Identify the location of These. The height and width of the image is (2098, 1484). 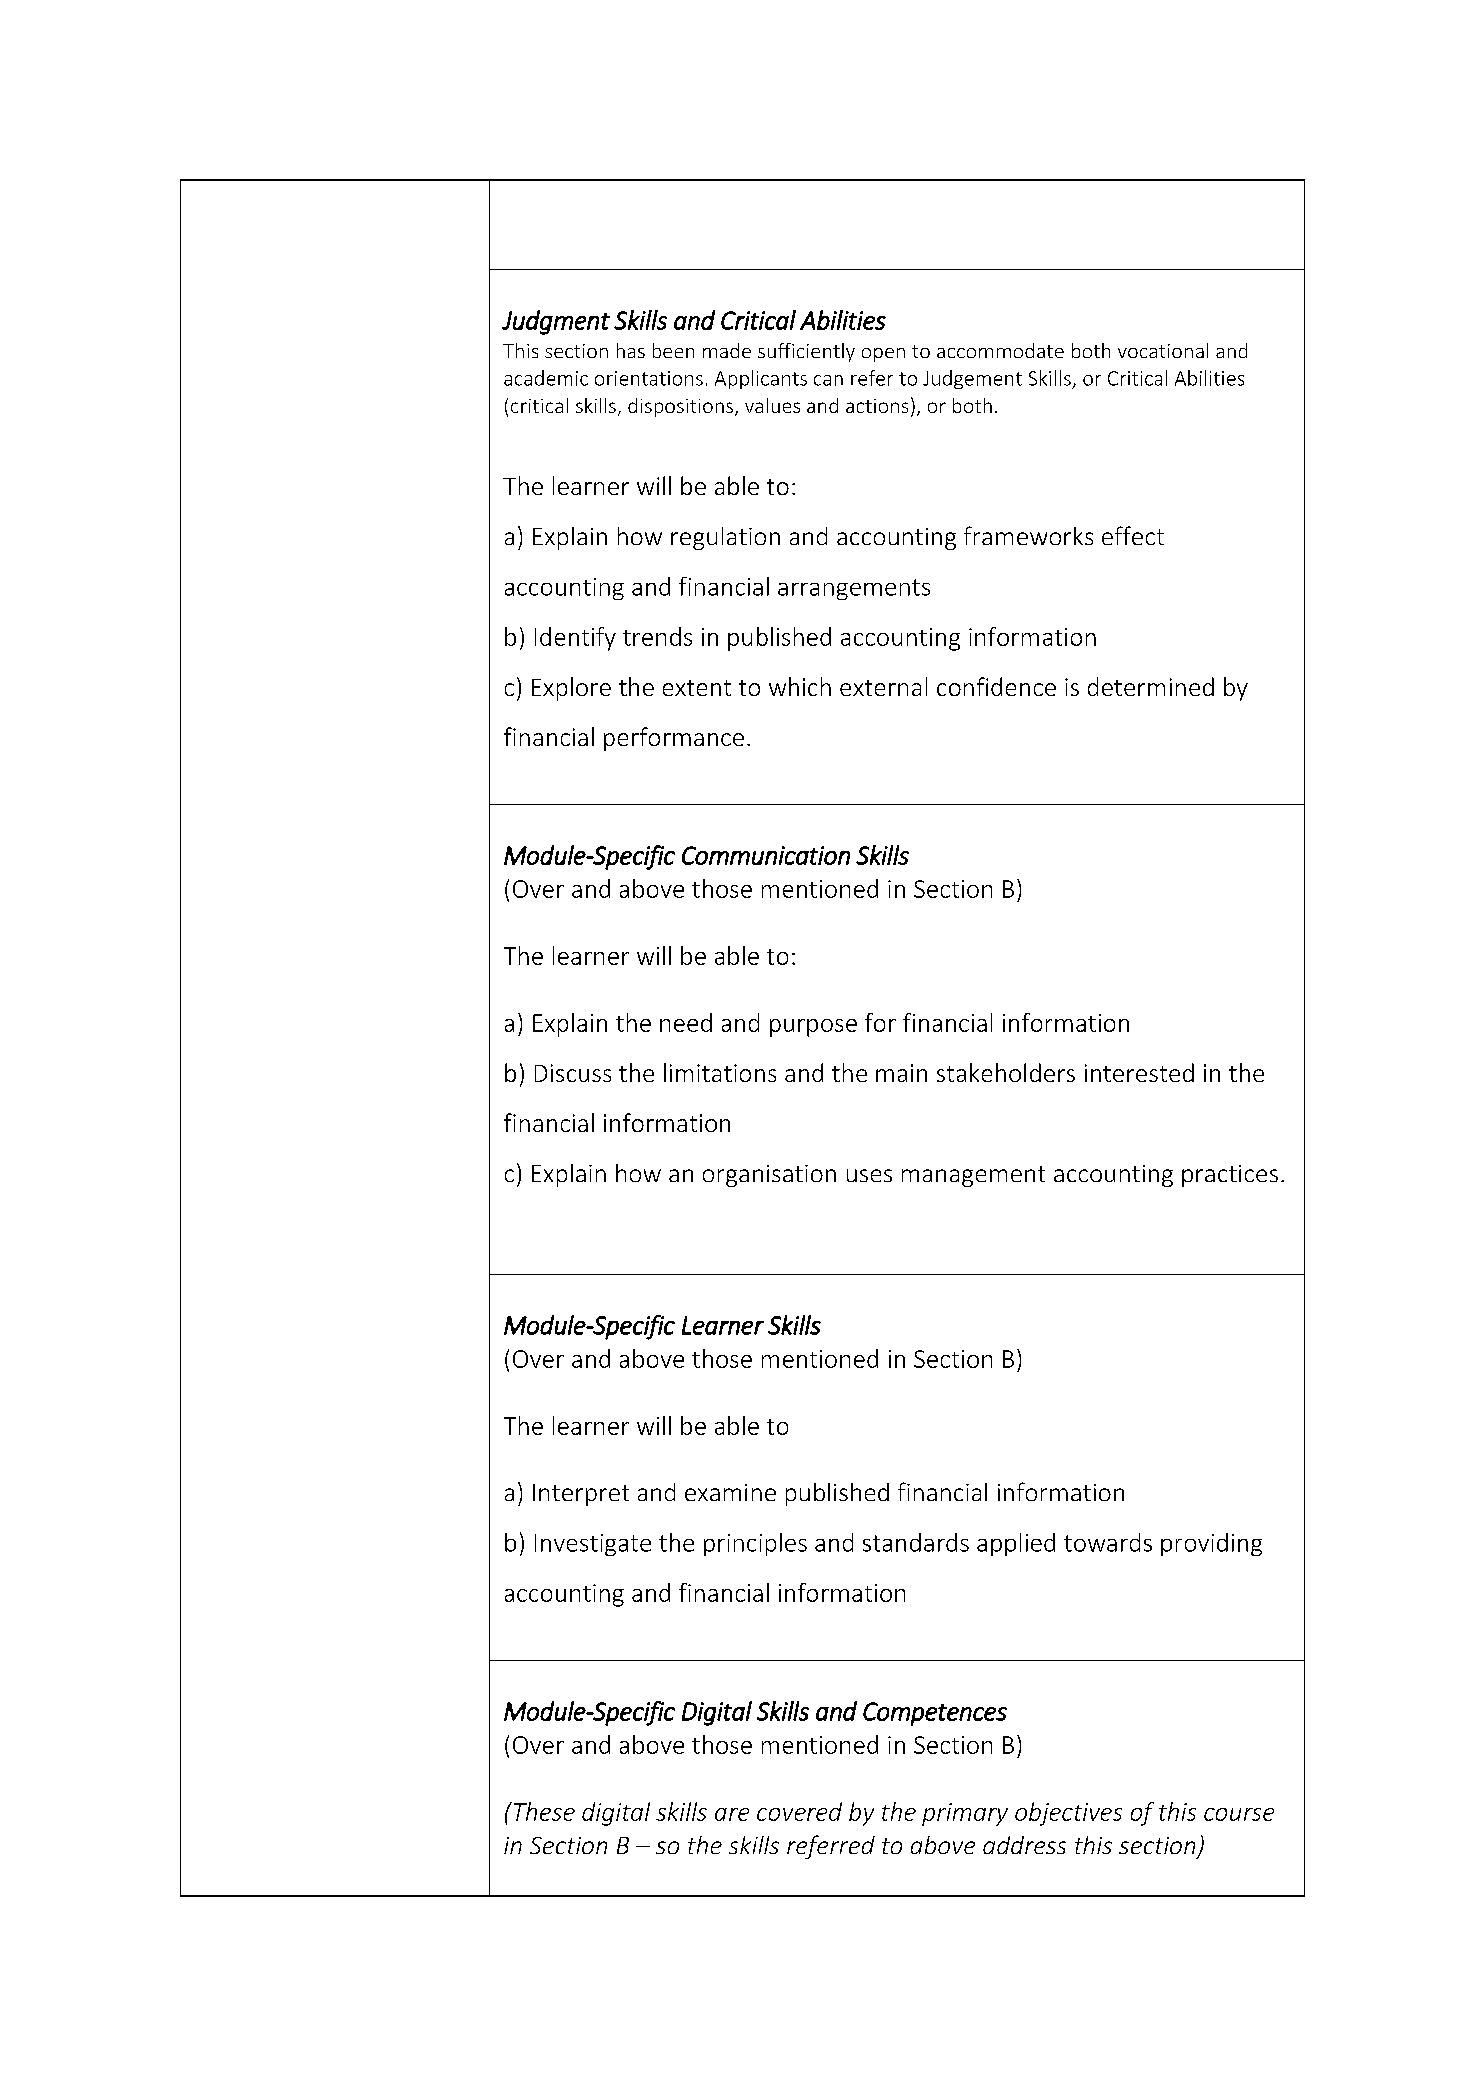
(543, 1811).
